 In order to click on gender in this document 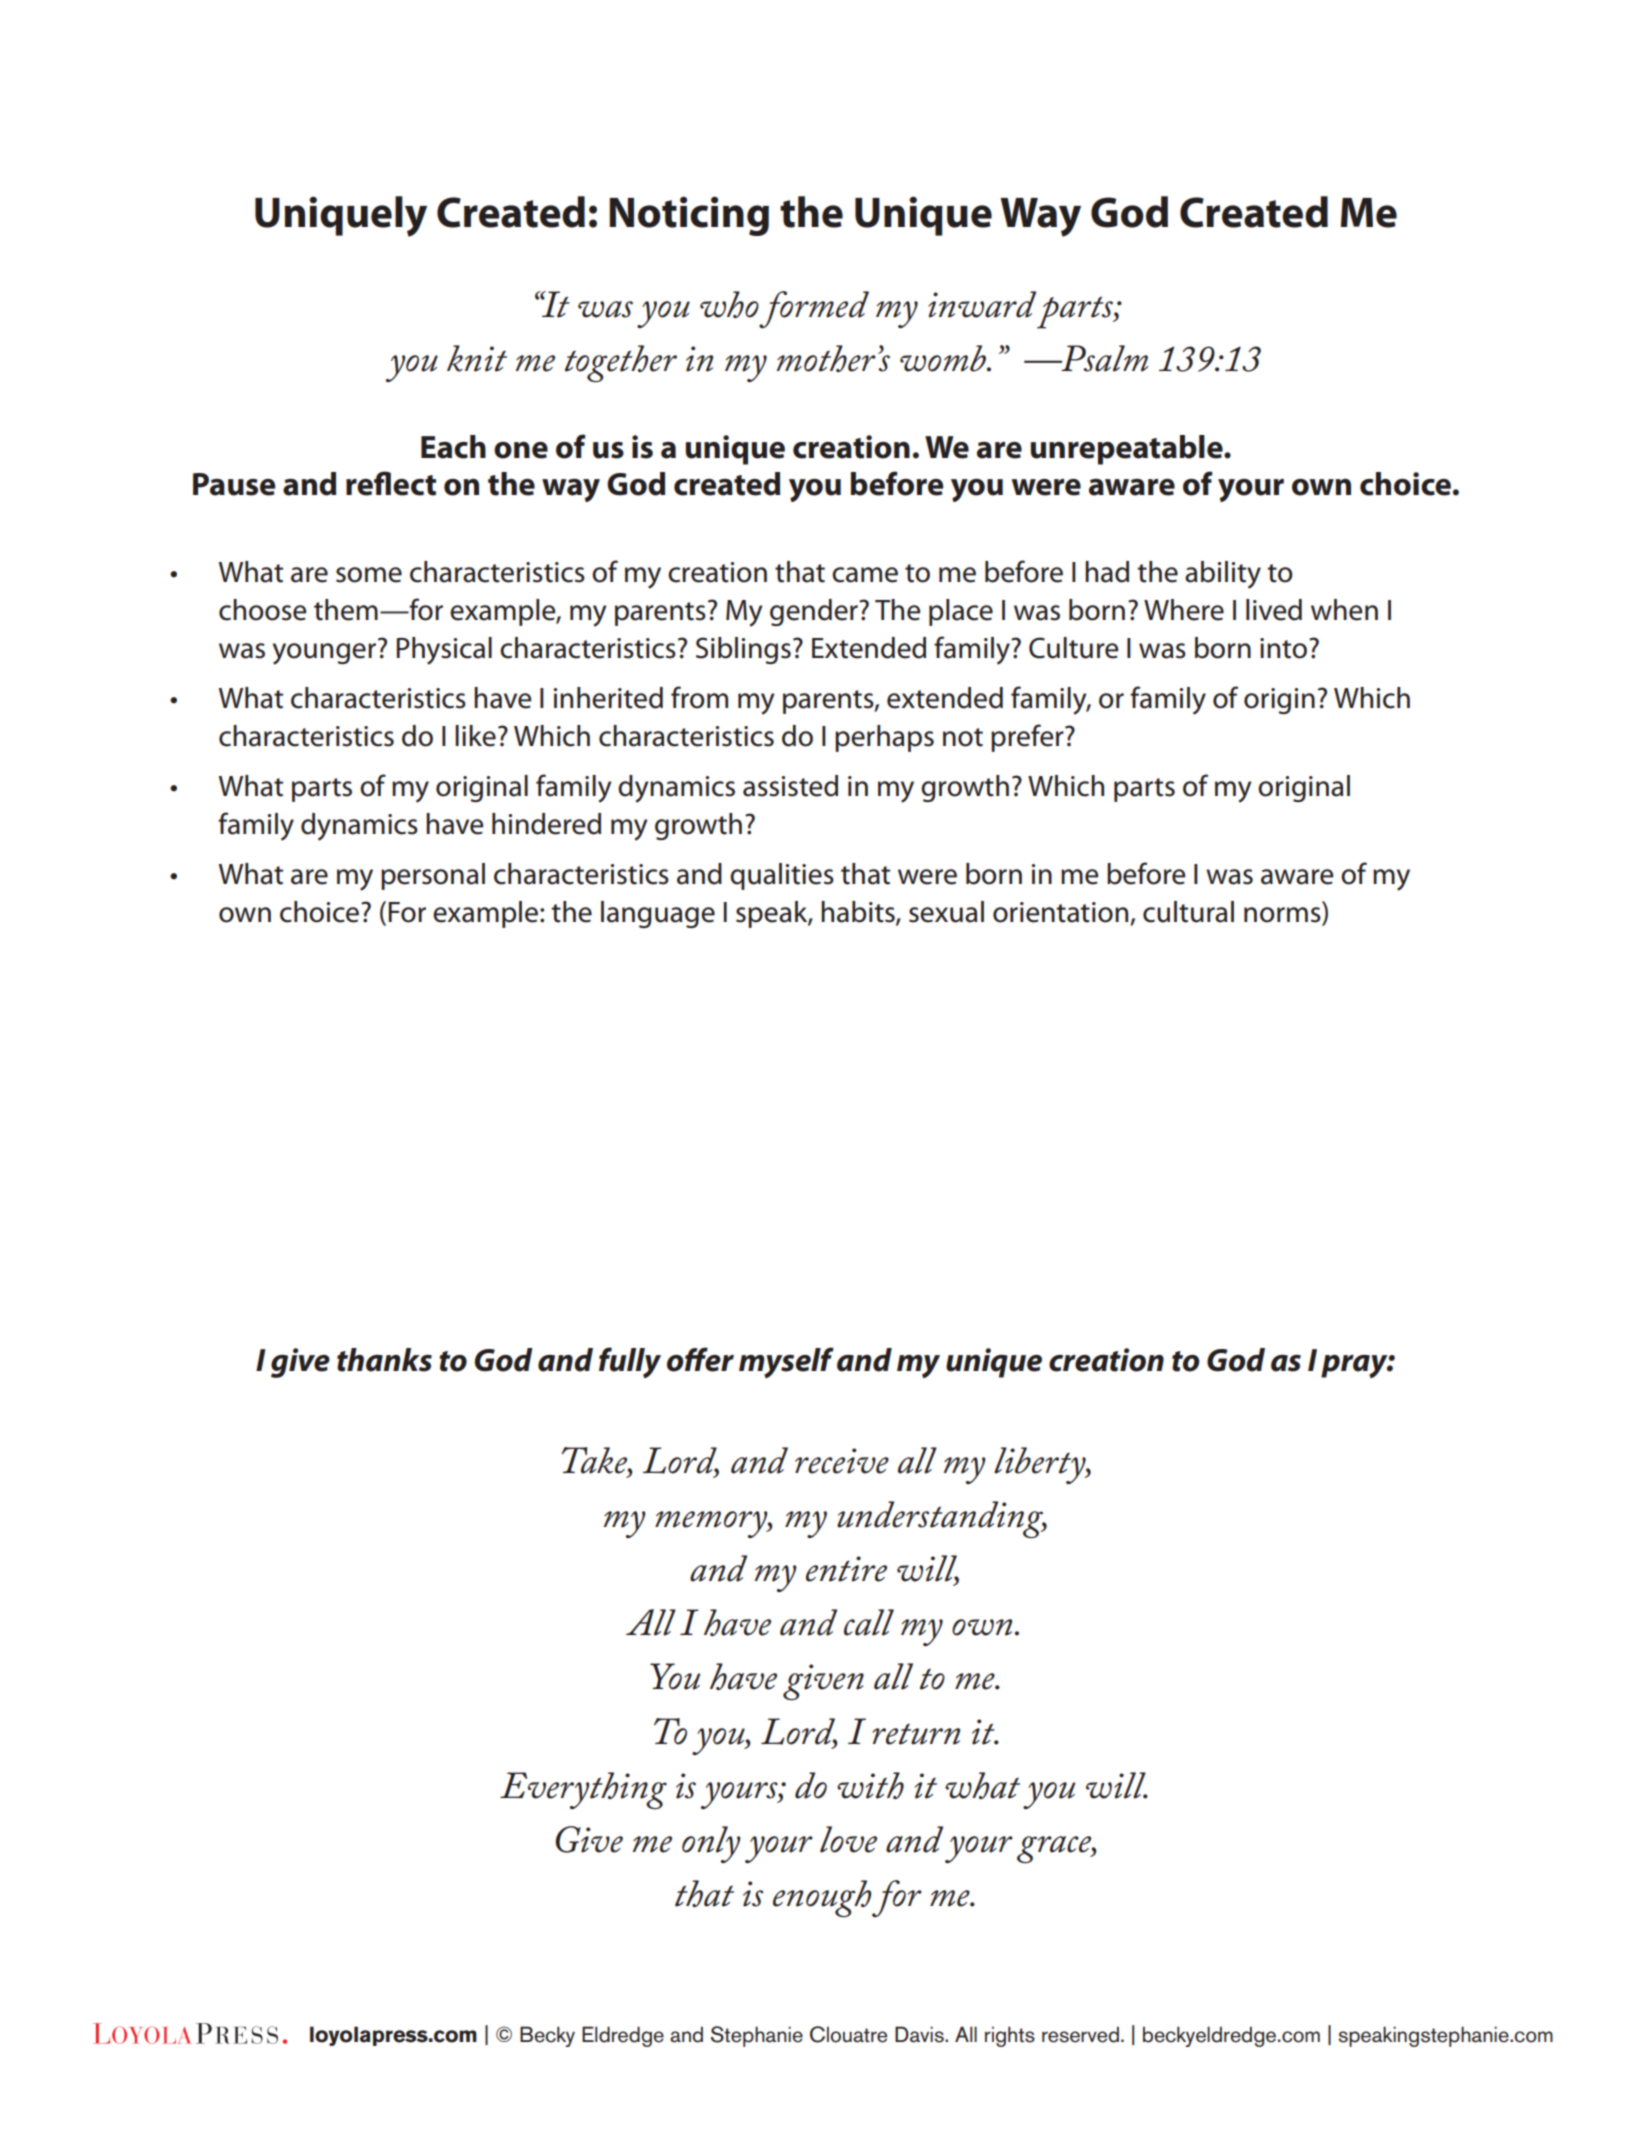, I will do `click(815, 612)`.
